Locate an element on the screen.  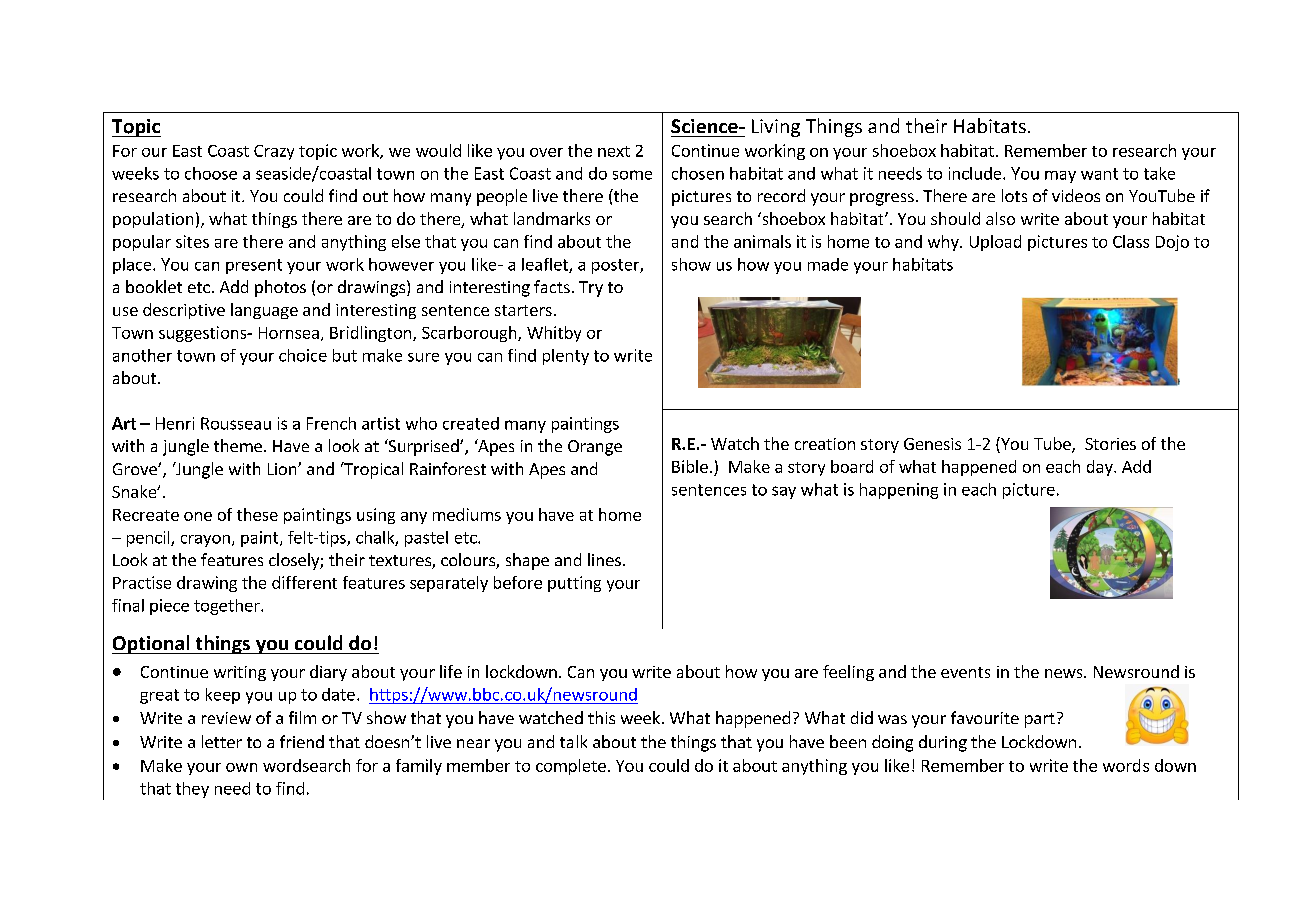
choose is located at coordinates (211, 173).
